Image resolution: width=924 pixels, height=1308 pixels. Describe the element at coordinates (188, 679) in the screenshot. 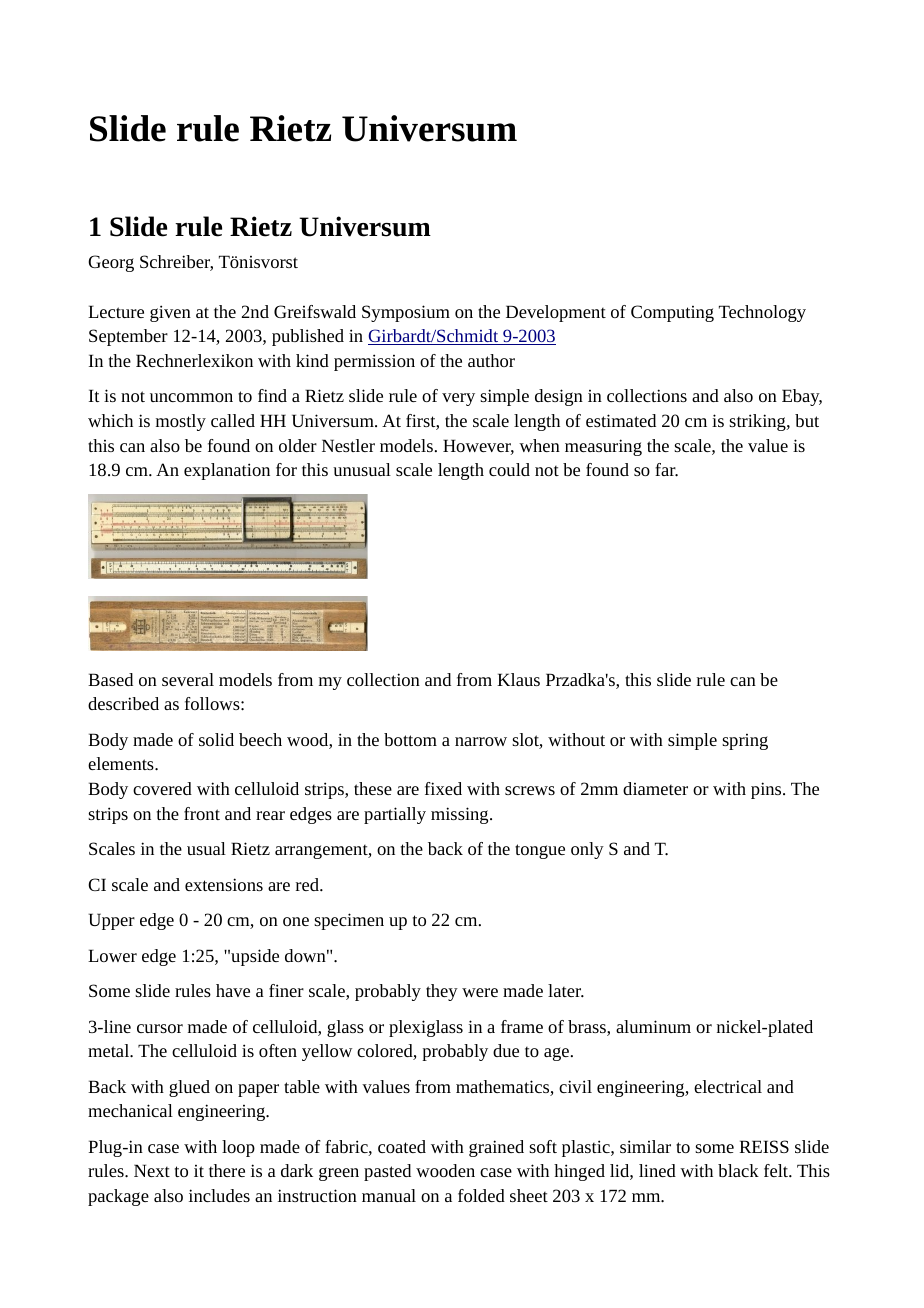

I see `several` at that location.
